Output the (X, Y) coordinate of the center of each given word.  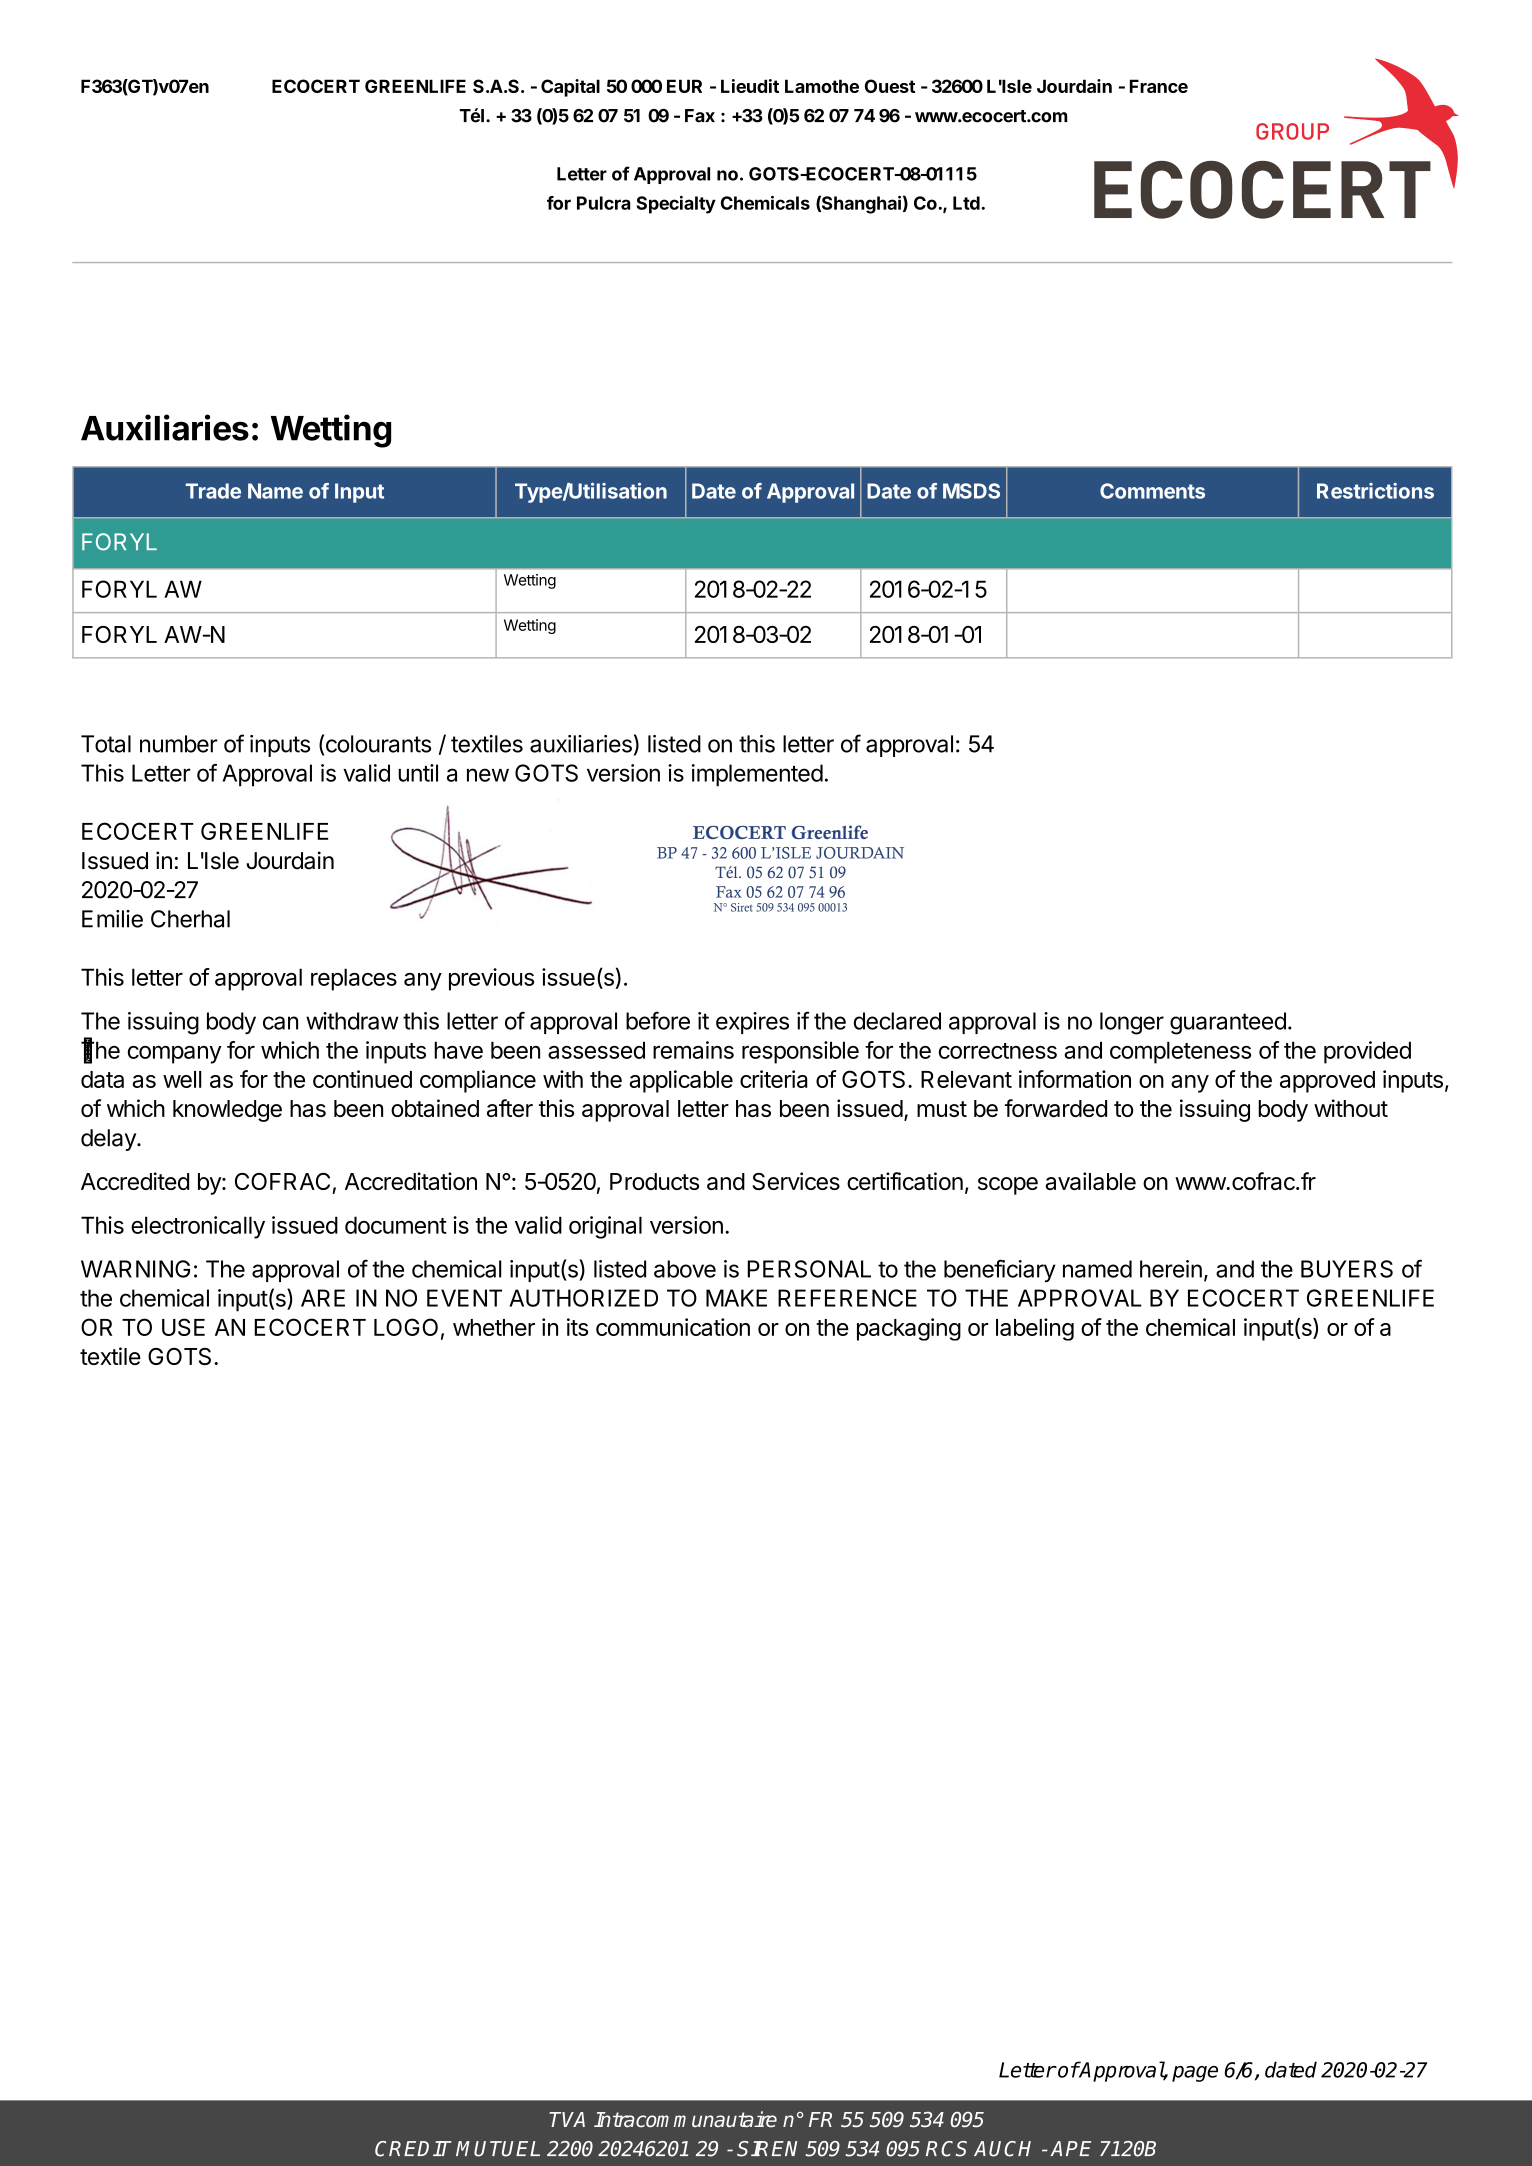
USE (183, 1327)
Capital (570, 88)
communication (673, 1327)
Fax (700, 116)
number (179, 744)
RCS (946, 2149)
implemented (757, 775)
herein (1171, 1269)
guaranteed (1228, 1023)
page (1195, 2074)
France (1159, 86)
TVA (567, 2119)
